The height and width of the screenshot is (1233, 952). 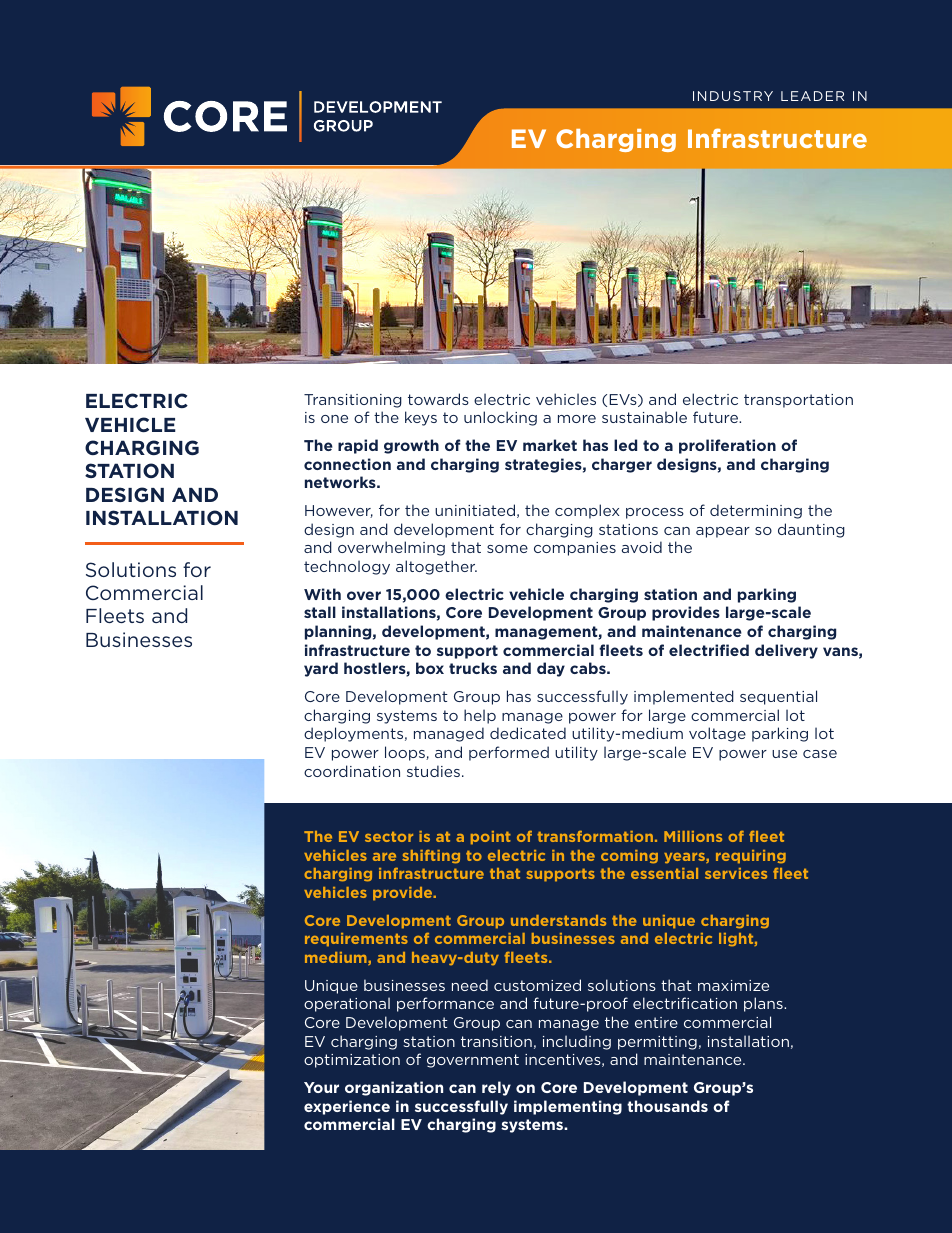 What do you see at coordinates (575, 549) in the screenshot?
I see `companies` at bounding box center [575, 549].
